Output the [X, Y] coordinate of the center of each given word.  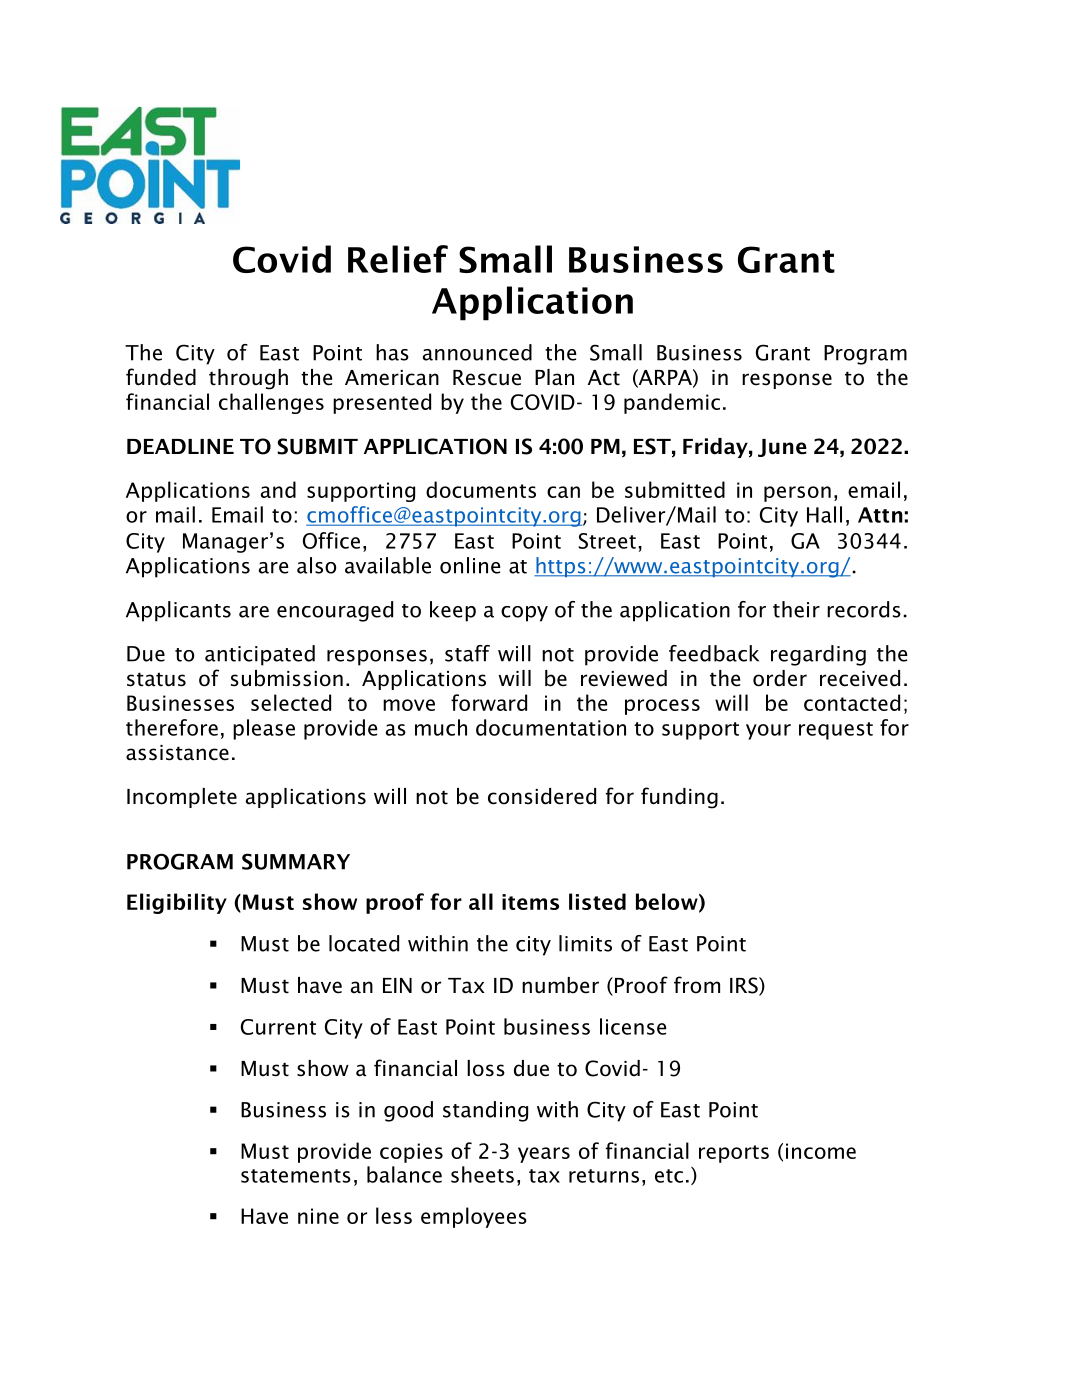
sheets [482, 1174]
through [248, 379]
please [264, 729]
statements [296, 1176]
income [821, 1151]
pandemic [672, 403]
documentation [551, 727]
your [768, 732]
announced [477, 352]
